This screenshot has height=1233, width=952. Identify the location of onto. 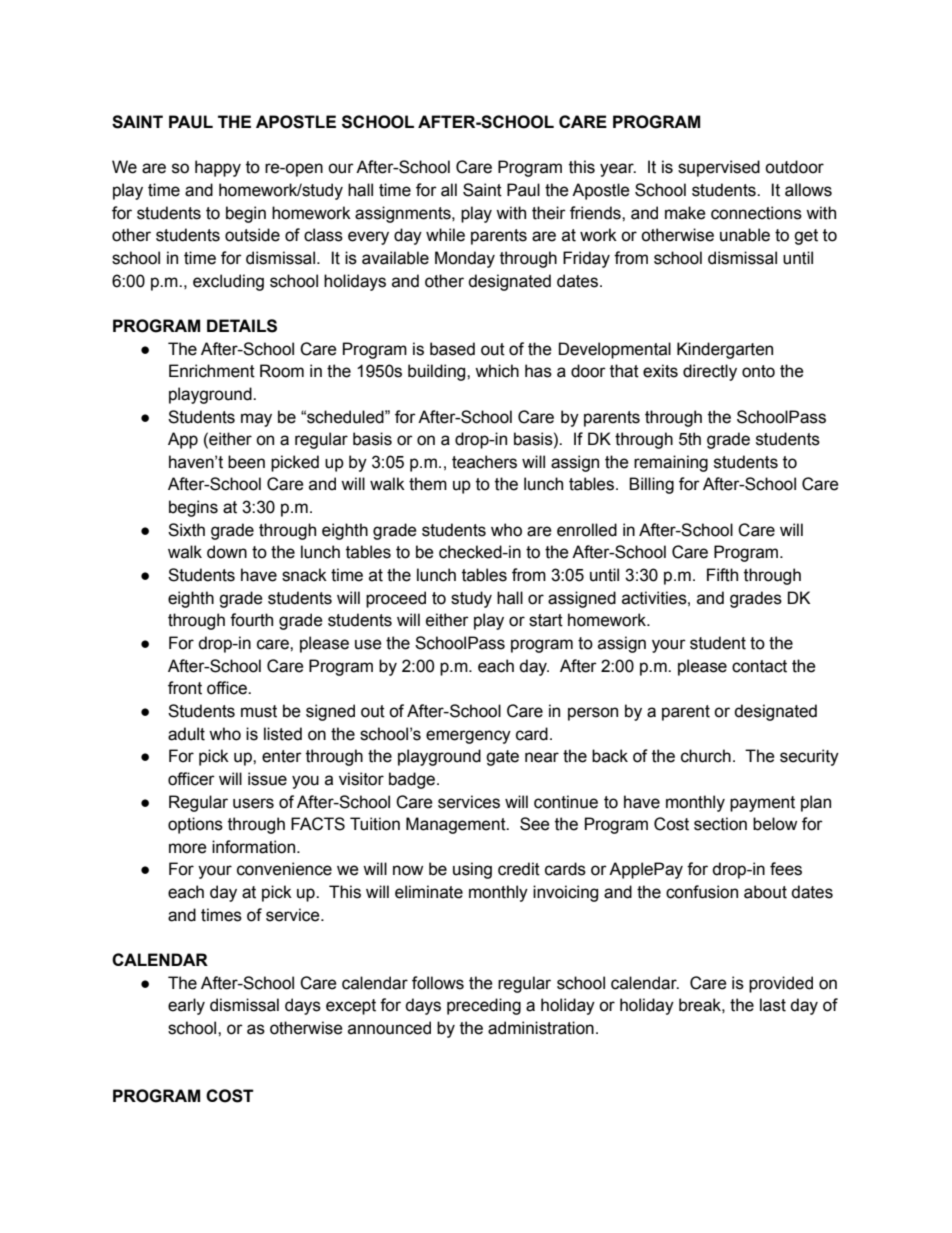
(758, 371).
